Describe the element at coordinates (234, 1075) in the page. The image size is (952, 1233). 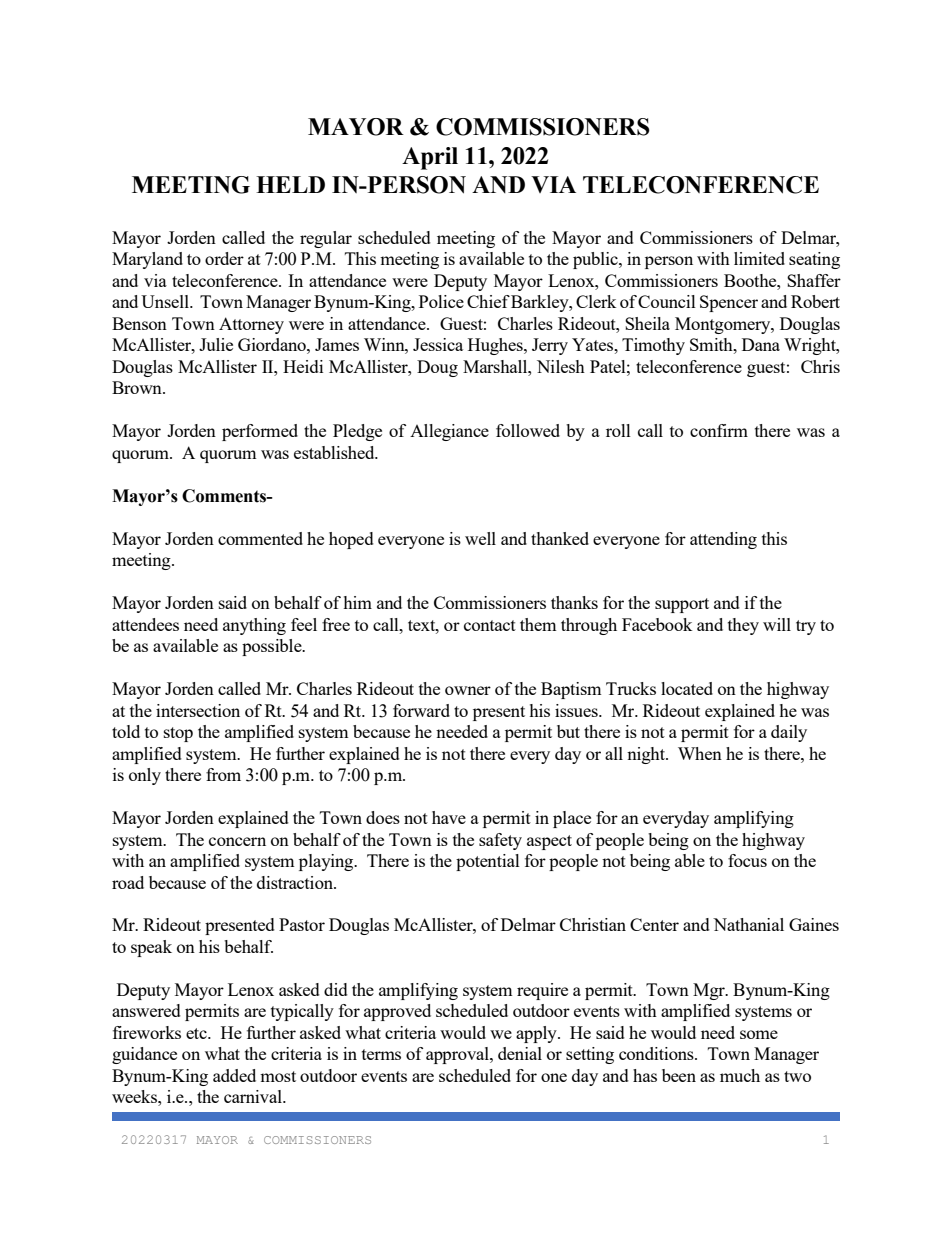
I see `added` at that location.
